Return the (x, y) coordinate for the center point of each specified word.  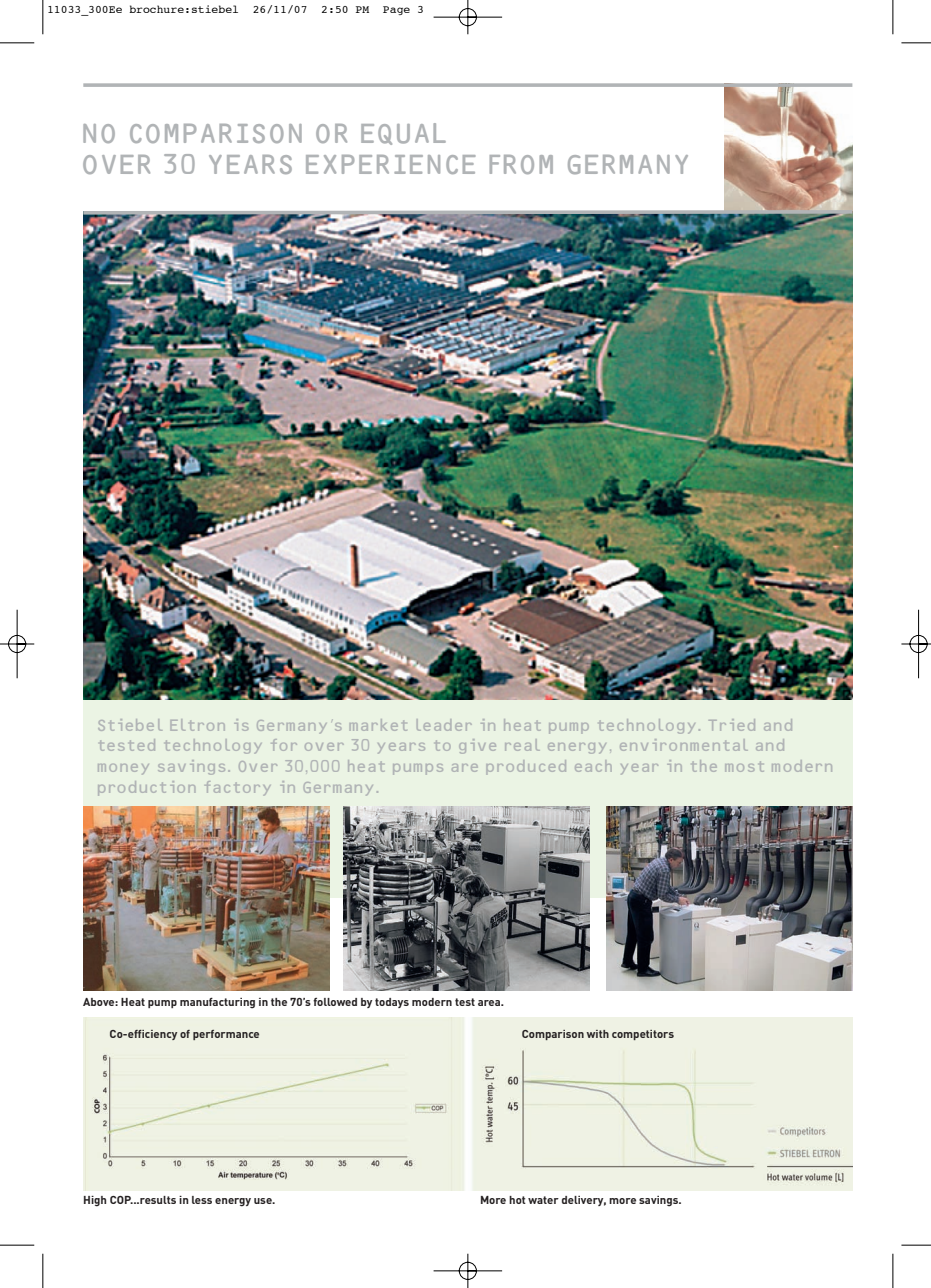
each (593, 766)
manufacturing (217, 1003)
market (378, 725)
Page (396, 10)
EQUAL (403, 134)
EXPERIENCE (391, 164)
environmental (684, 745)
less (202, 1200)
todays (392, 1003)
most (744, 766)
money (123, 769)
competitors (643, 1035)
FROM (521, 164)
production (146, 788)
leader (444, 725)
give (477, 746)
